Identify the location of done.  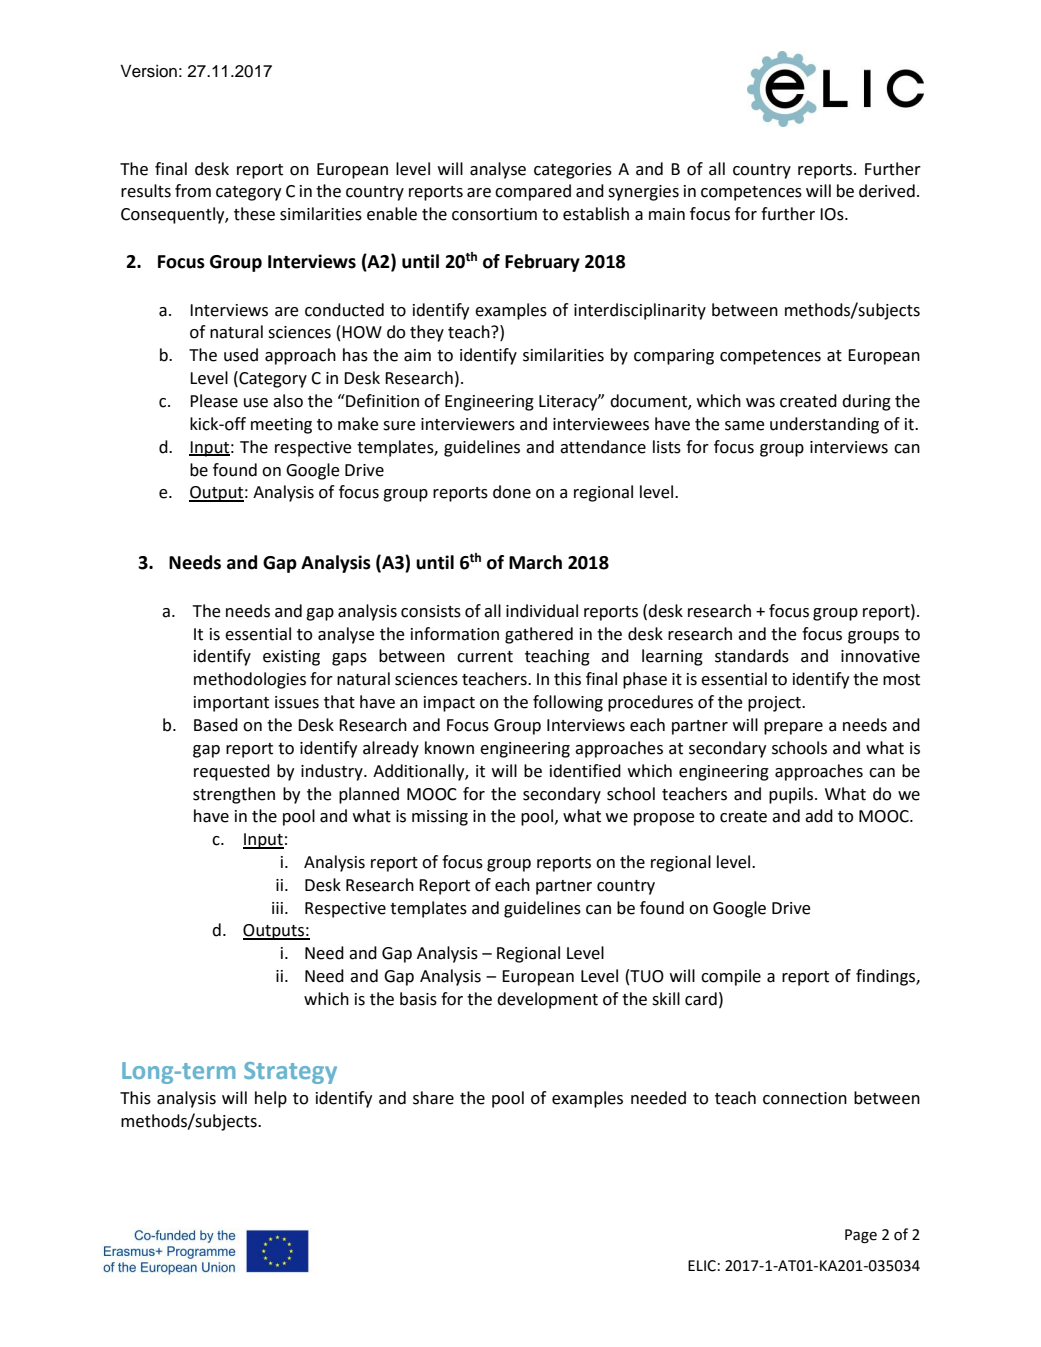
(512, 492).
